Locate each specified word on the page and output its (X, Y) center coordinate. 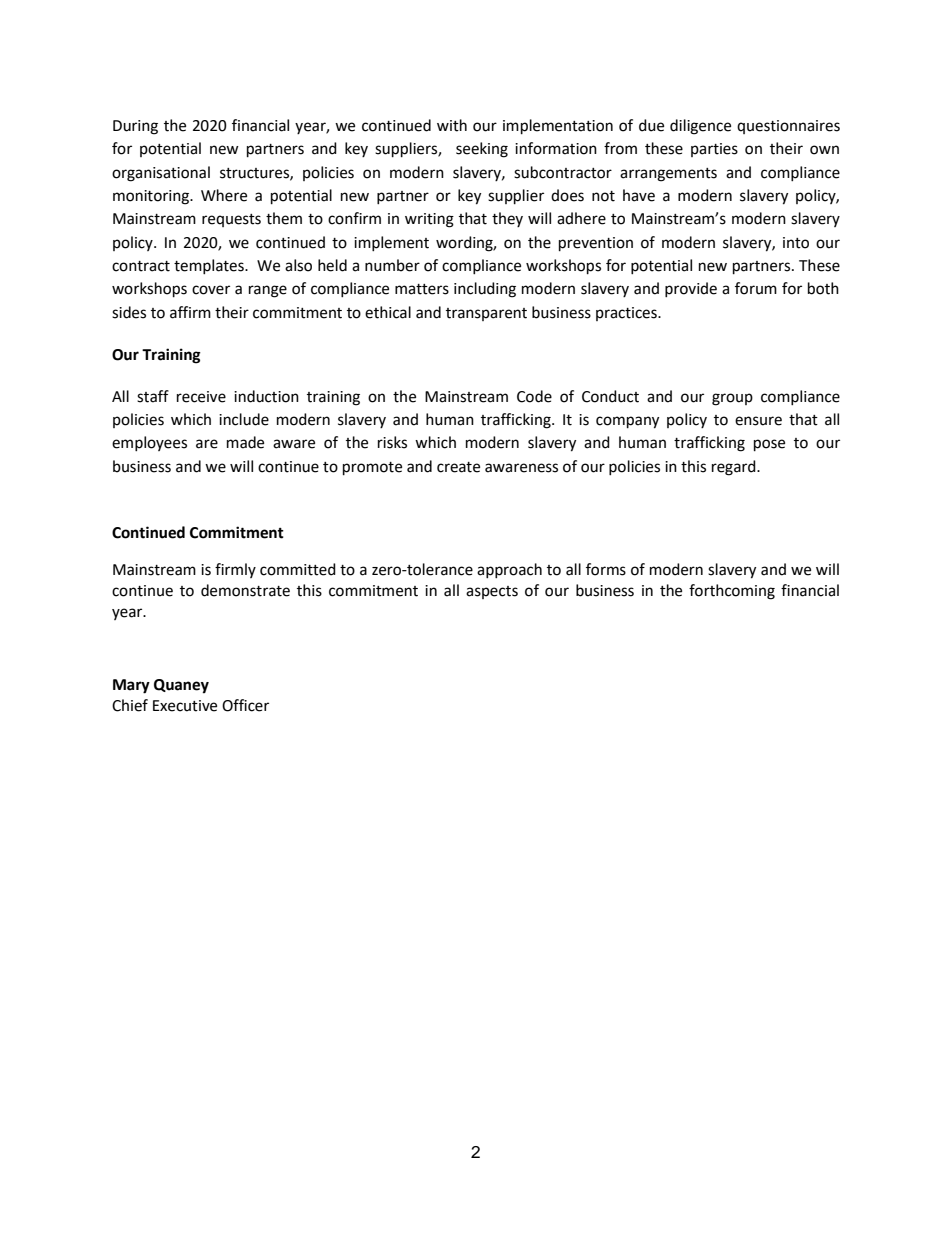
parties (714, 150)
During (135, 127)
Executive (185, 706)
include (244, 419)
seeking (482, 150)
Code (534, 396)
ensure (758, 421)
